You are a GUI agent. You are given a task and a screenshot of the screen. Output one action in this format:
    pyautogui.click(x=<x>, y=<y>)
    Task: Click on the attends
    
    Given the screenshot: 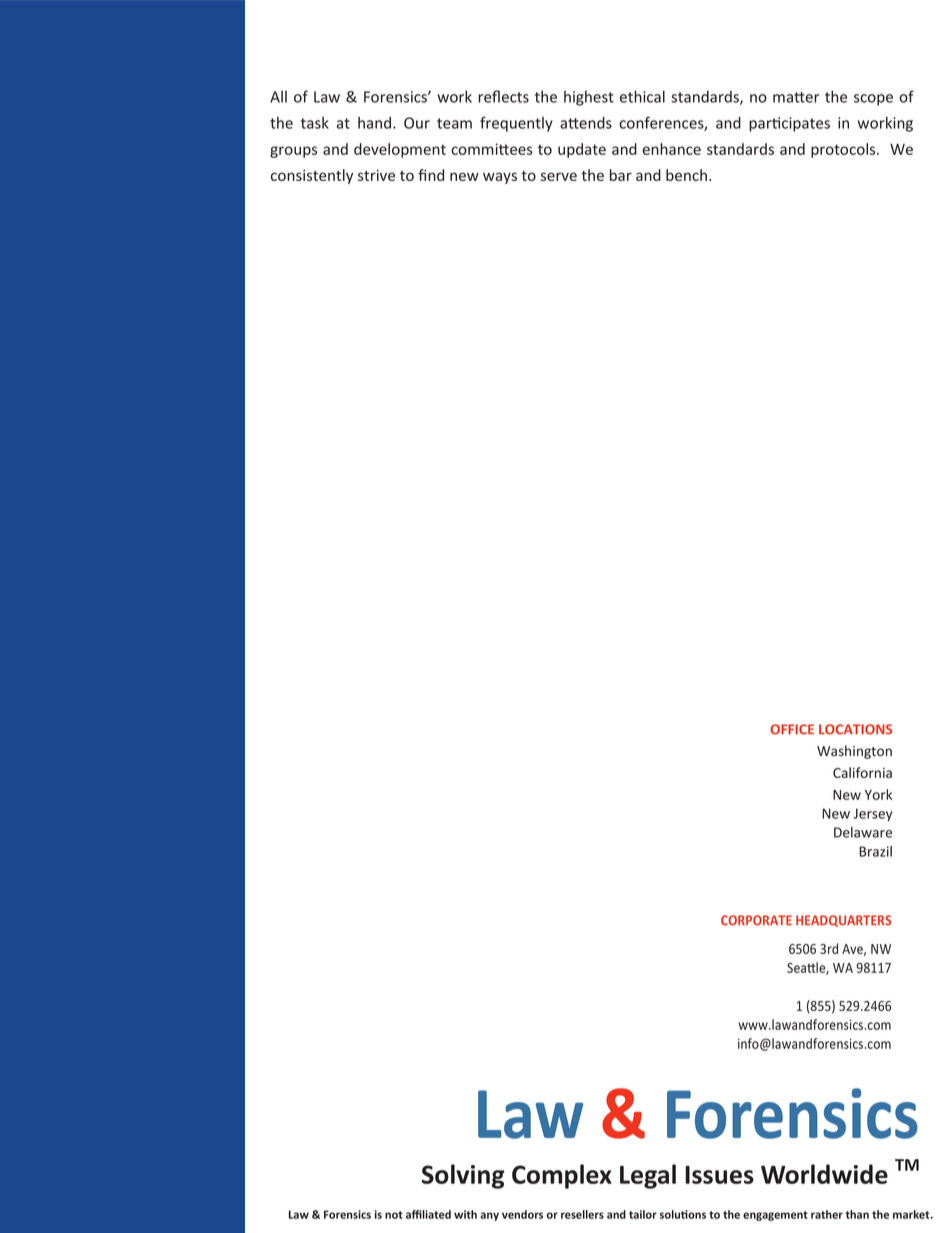 What is the action you would take?
    pyautogui.click(x=586, y=123)
